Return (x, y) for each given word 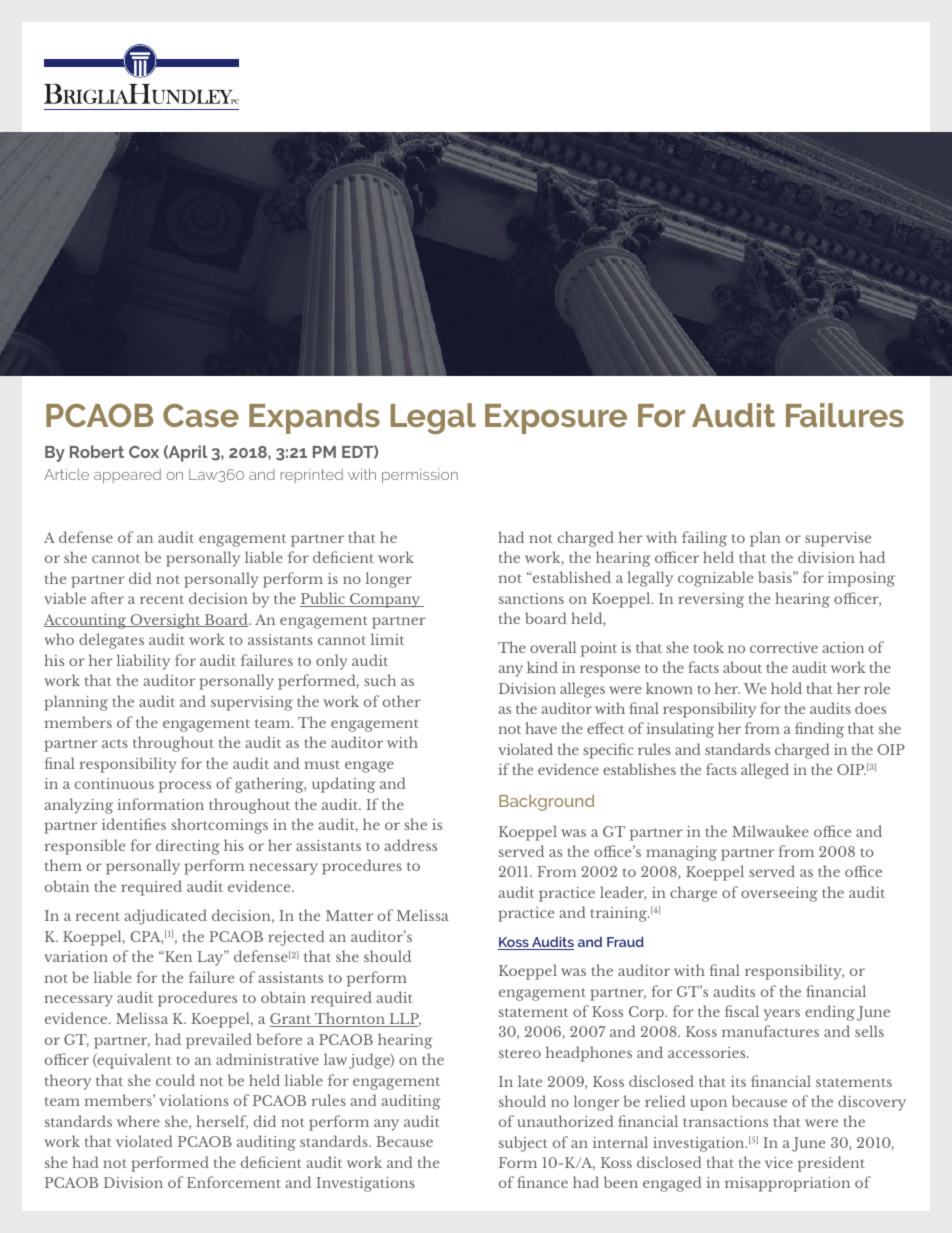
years (782, 1015)
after (107, 598)
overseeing (779, 894)
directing (188, 847)
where (138, 1121)
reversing (711, 600)
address (410, 845)
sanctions (531, 598)
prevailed (219, 1041)
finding (819, 730)
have (541, 728)
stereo (520, 1053)
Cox (144, 452)
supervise (838, 539)
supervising (252, 703)
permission (420, 476)
